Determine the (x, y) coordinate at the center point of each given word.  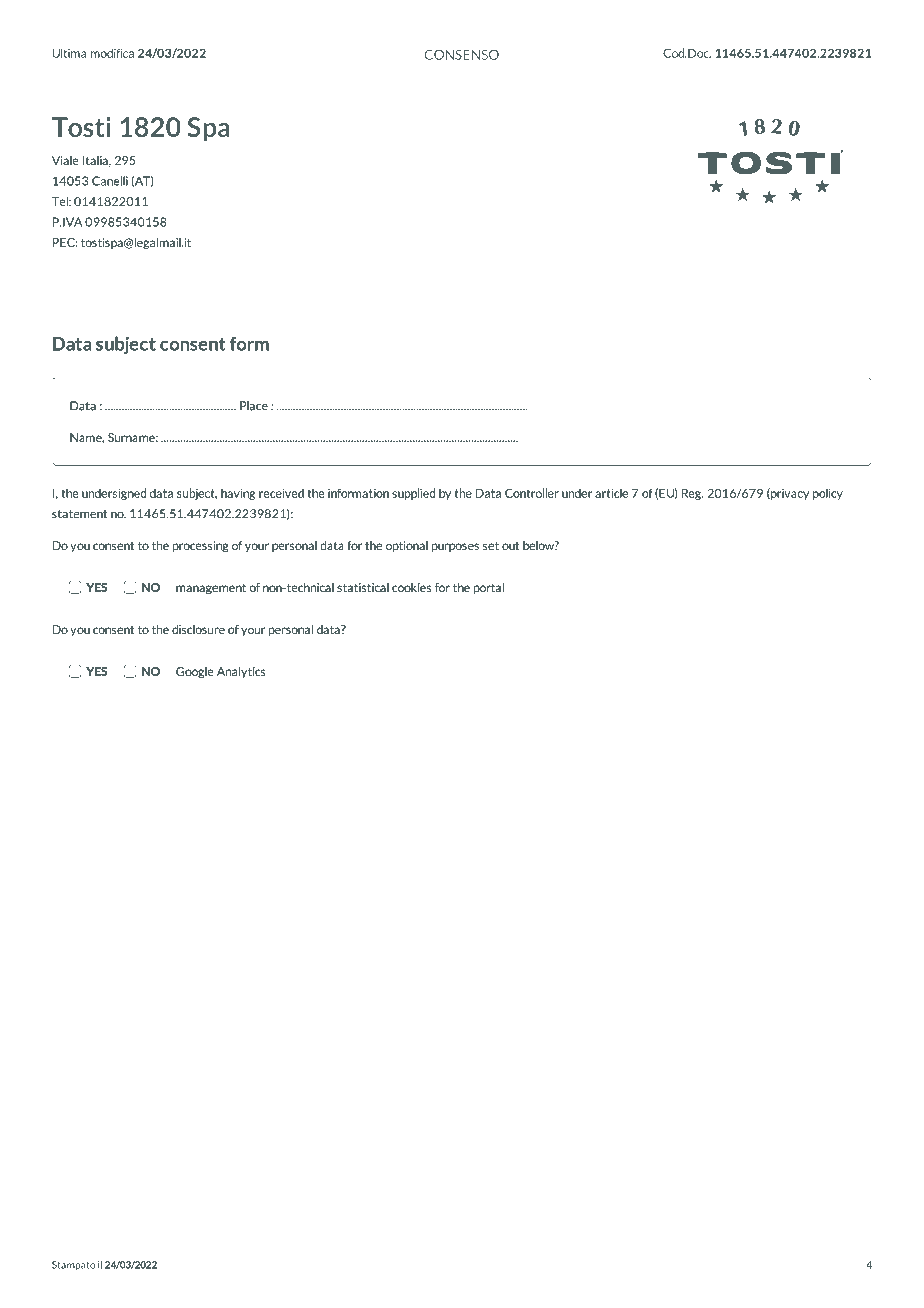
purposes (455, 547)
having (238, 494)
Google (194, 673)
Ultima (69, 53)
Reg (692, 494)
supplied (414, 494)
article (611, 493)
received (281, 493)
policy (828, 494)
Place (254, 406)
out (510, 546)
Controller (532, 493)
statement (79, 514)
